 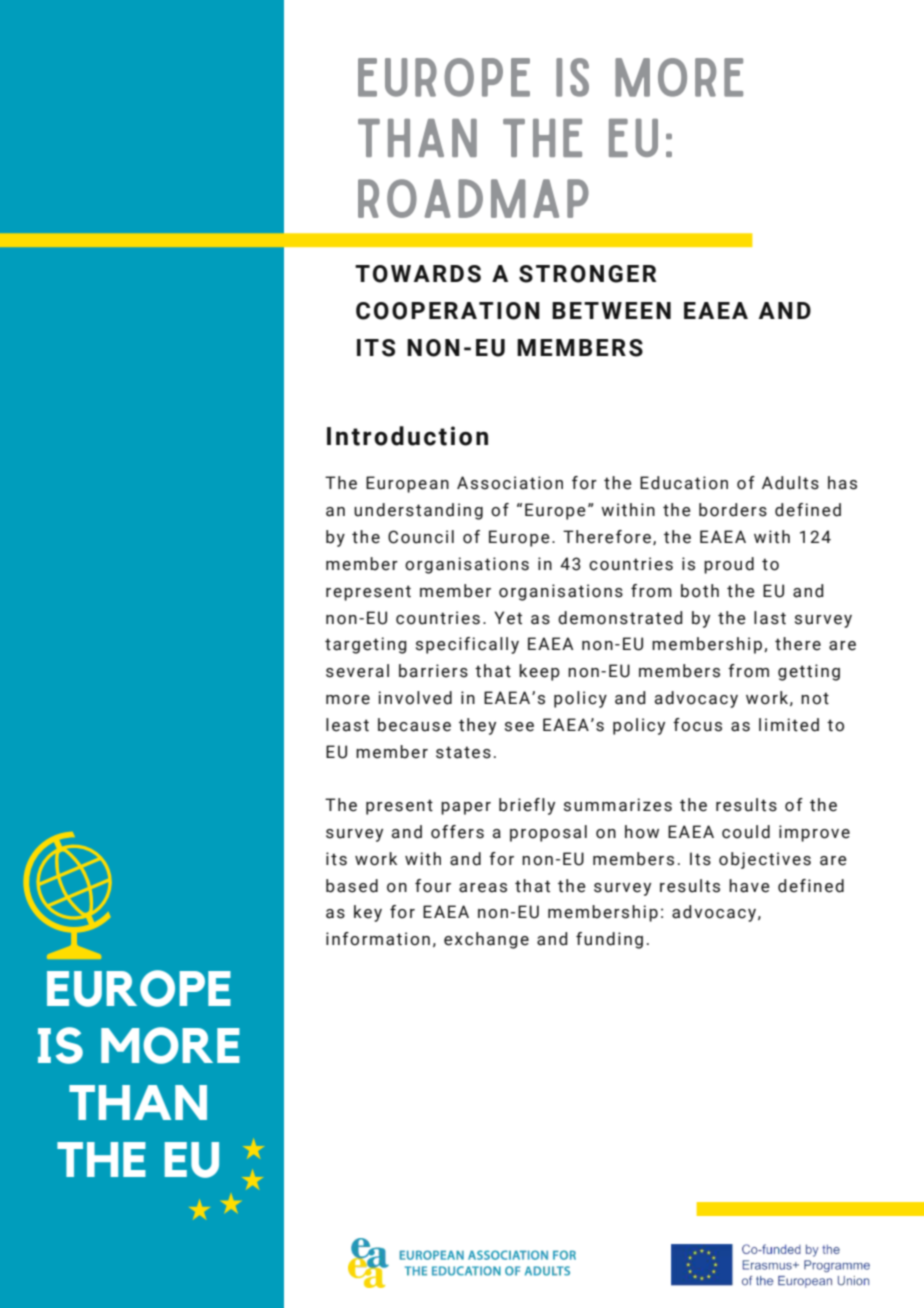 What do you see at coordinates (407, 436) in the screenshot?
I see `Introduction` at bounding box center [407, 436].
